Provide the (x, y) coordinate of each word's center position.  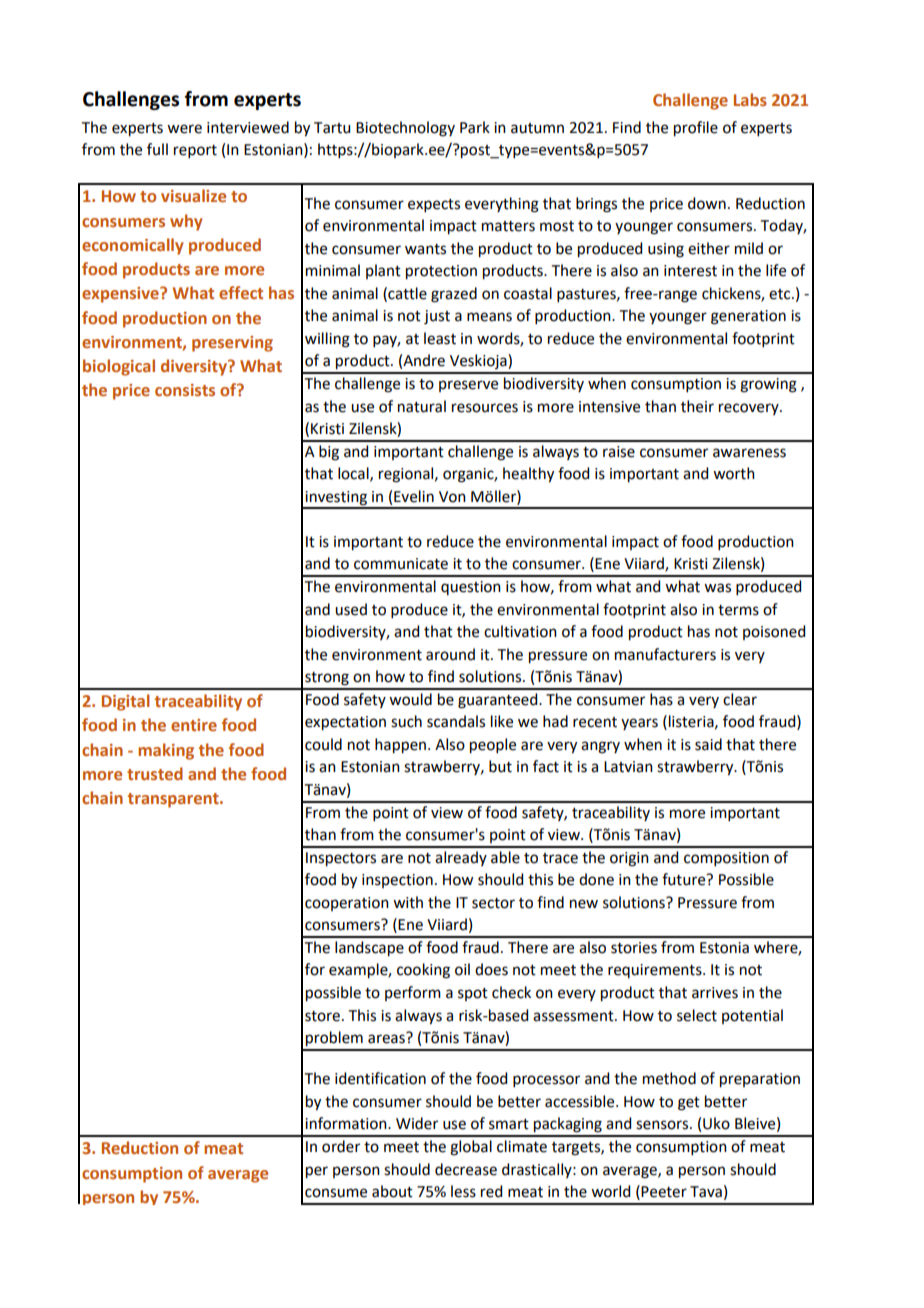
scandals (456, 721)
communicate (401, 564)
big (329, 453)
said (708, 744)
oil (462, 969)
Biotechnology (405, 129)
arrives (715, 993)
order (341, 1146)
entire (194, 725)
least (440, 338)
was (717, 588)
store (322, 1016)
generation (748, 317)
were (184, 129)
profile (696, 129)
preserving (232, 344)
